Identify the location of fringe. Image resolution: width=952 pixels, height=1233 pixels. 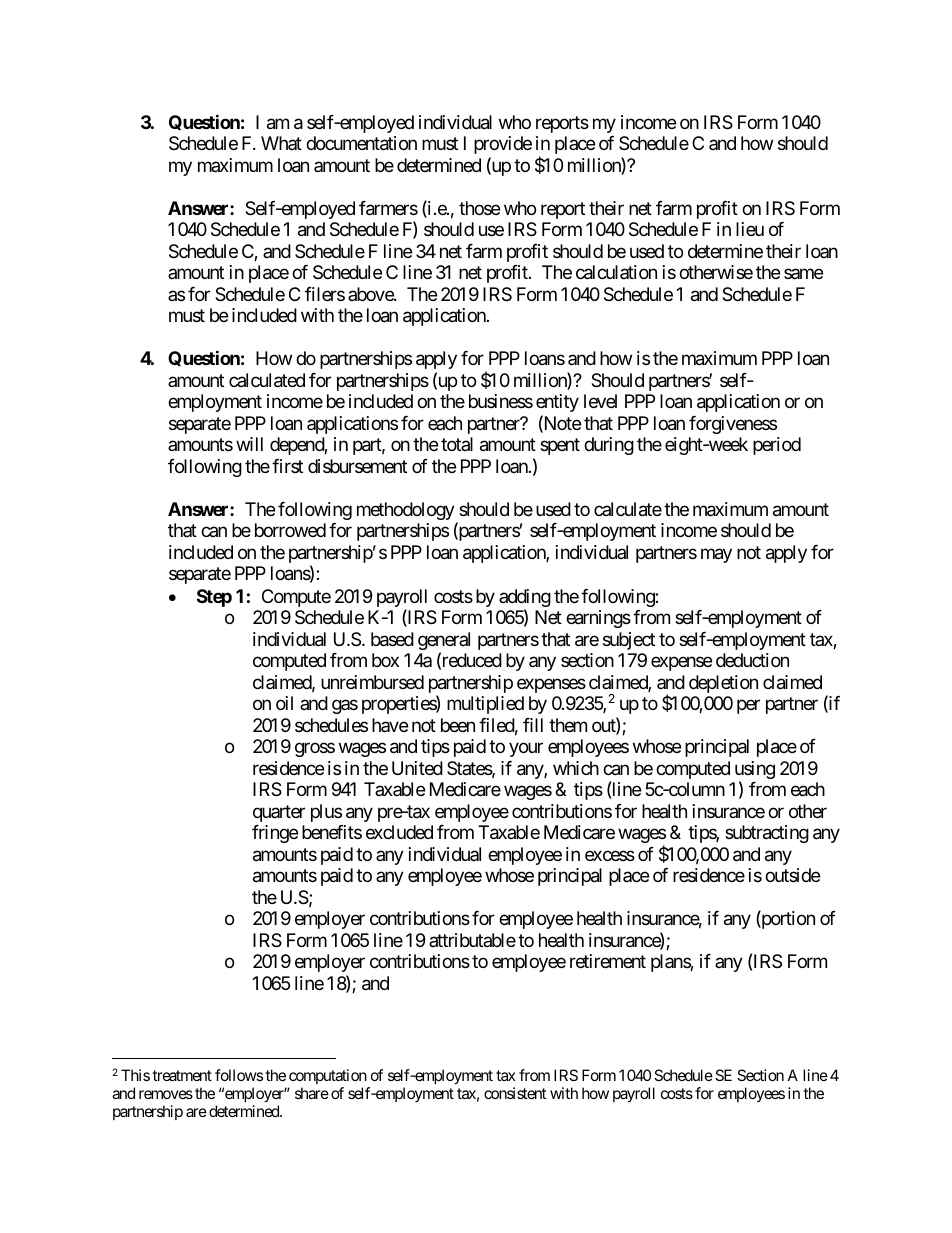
(275, 834).
